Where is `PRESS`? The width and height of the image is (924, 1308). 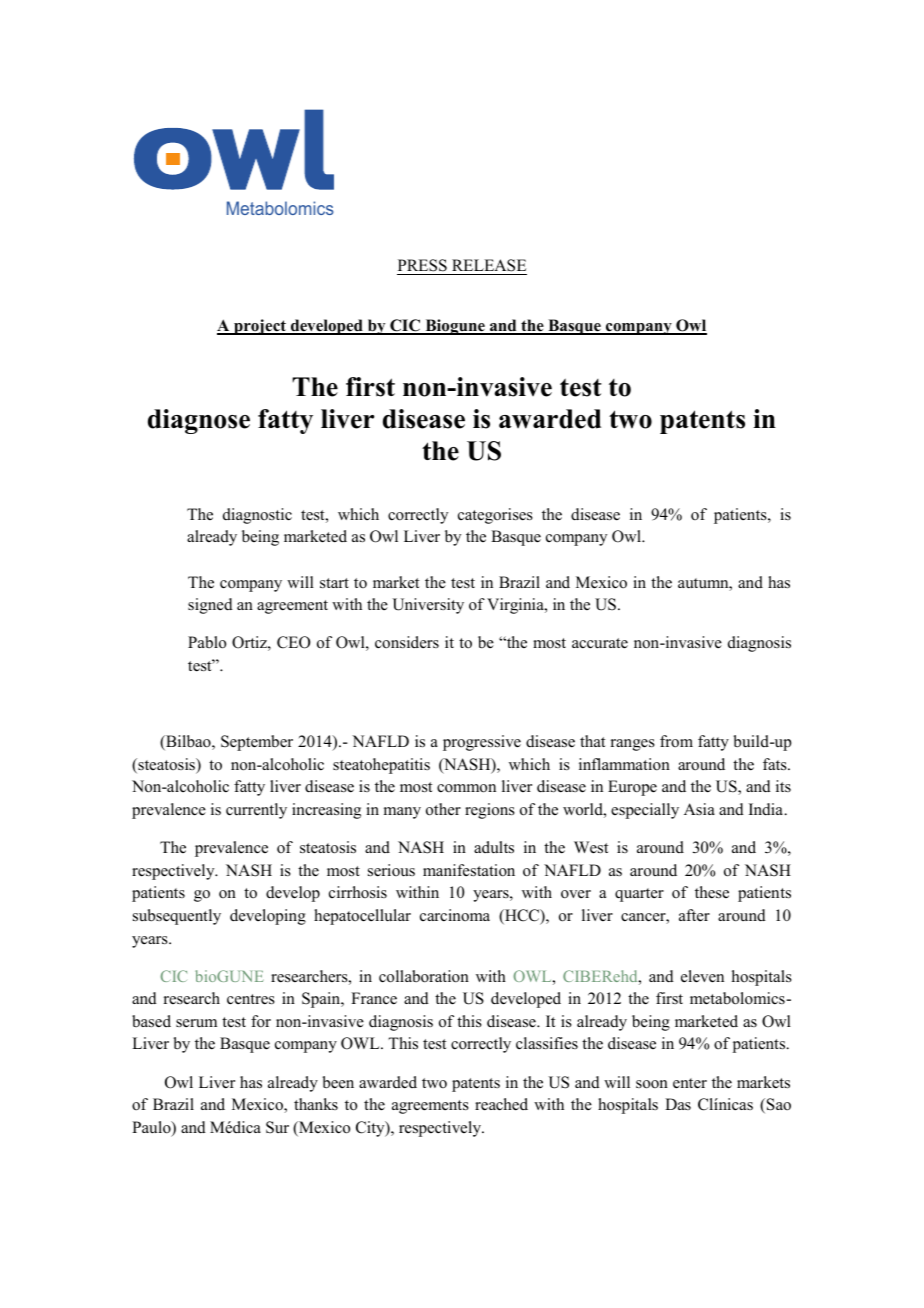
PRESS is located at coordinates (423, 267).
